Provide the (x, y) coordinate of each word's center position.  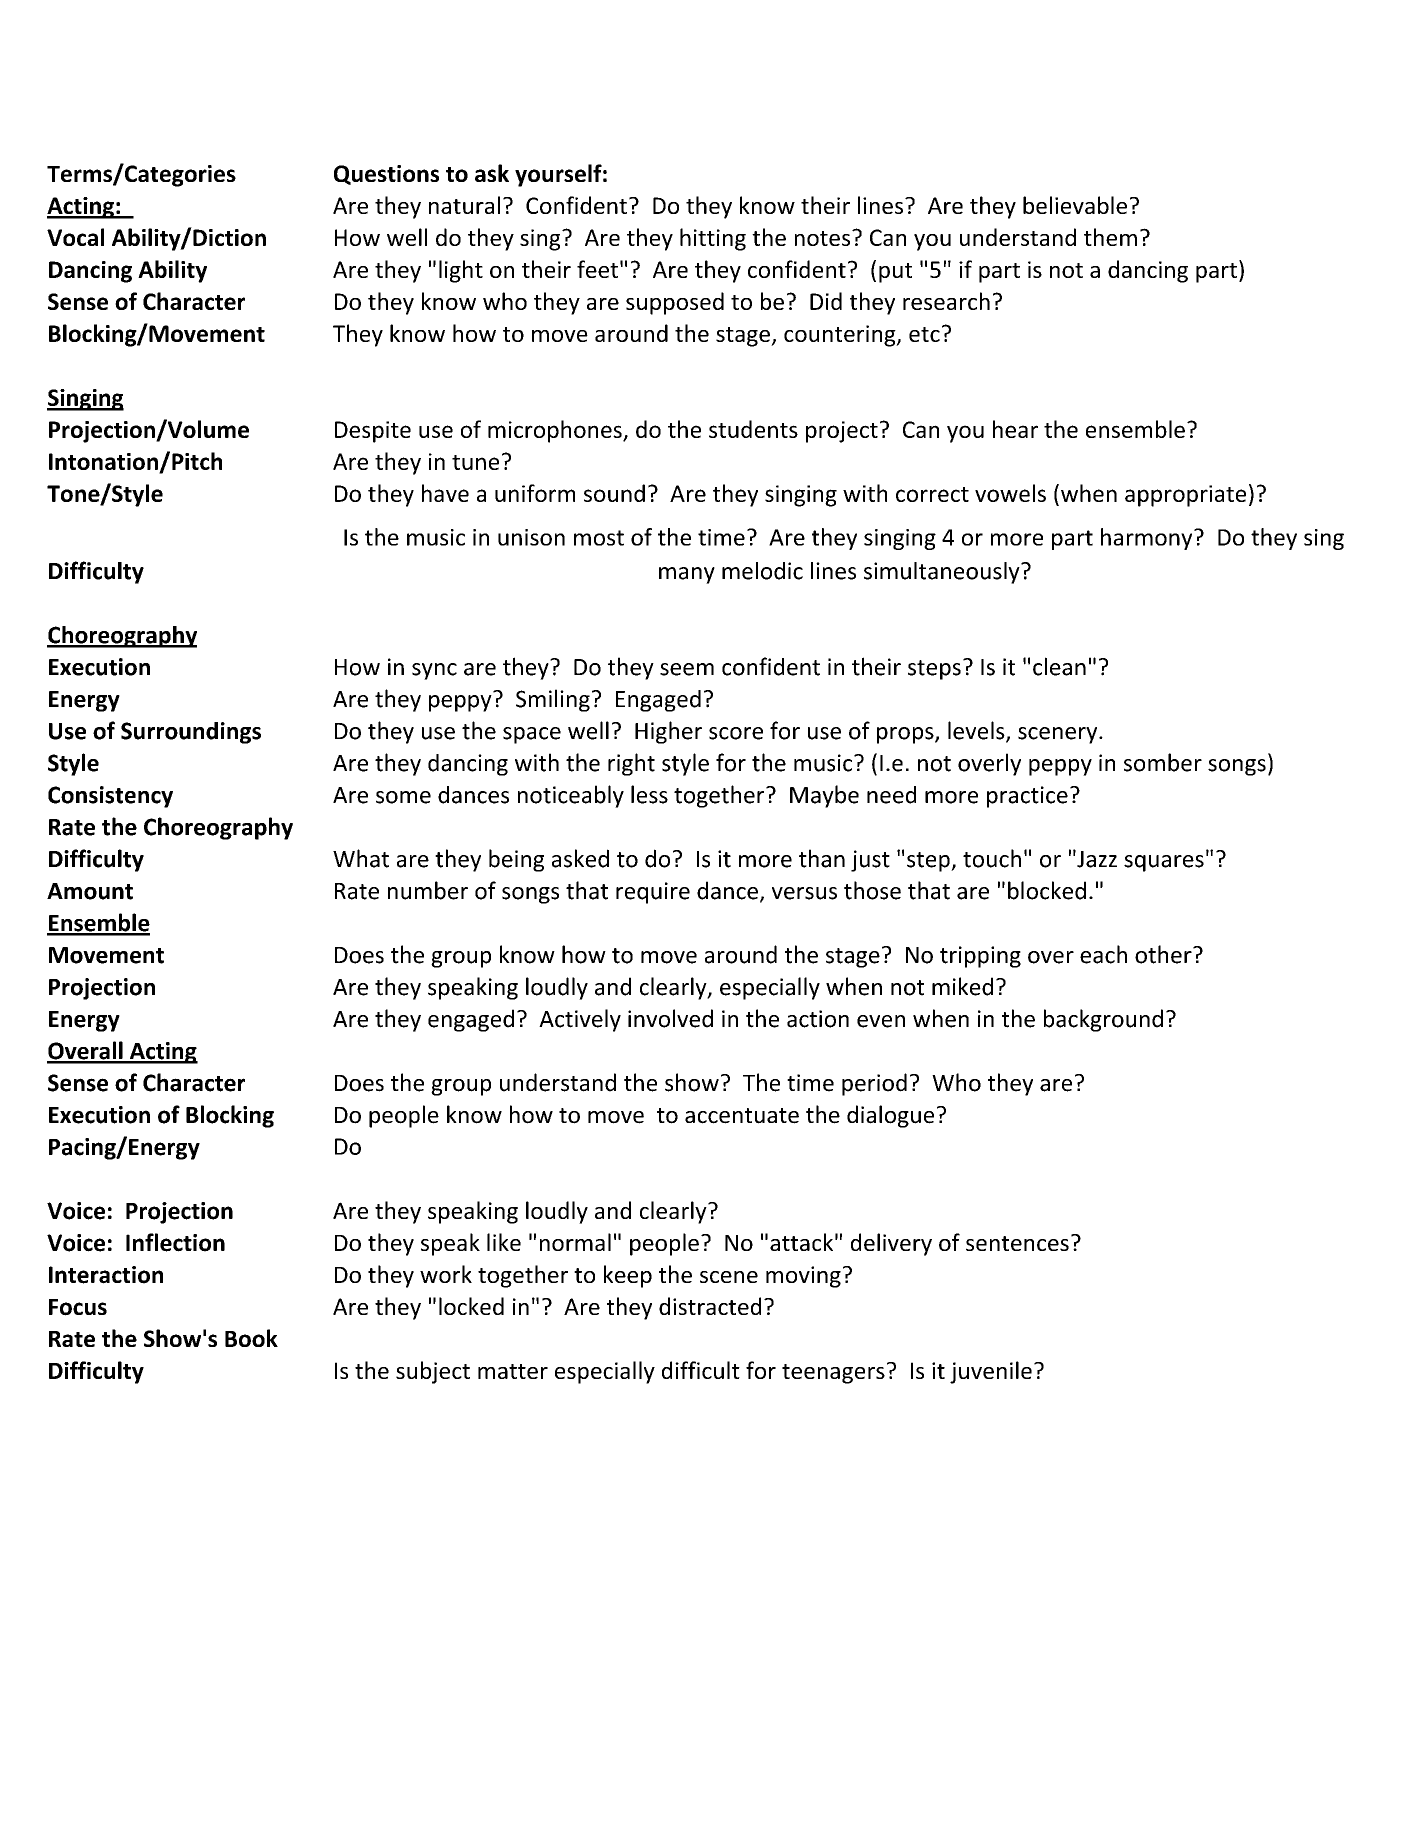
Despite (373, 432)
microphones (556, 431)
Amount (90, 891)
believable (1075, 205)
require (653, 893)
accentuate (742, 1116)
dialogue (890, 1116)
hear (1015, 429)
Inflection (175, 1242)
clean (1059, 666)
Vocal (75, 237)
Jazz (1096, 859)
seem (687, 669)
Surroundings (191, 733)
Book (251, 1338)
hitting (713, 239)
